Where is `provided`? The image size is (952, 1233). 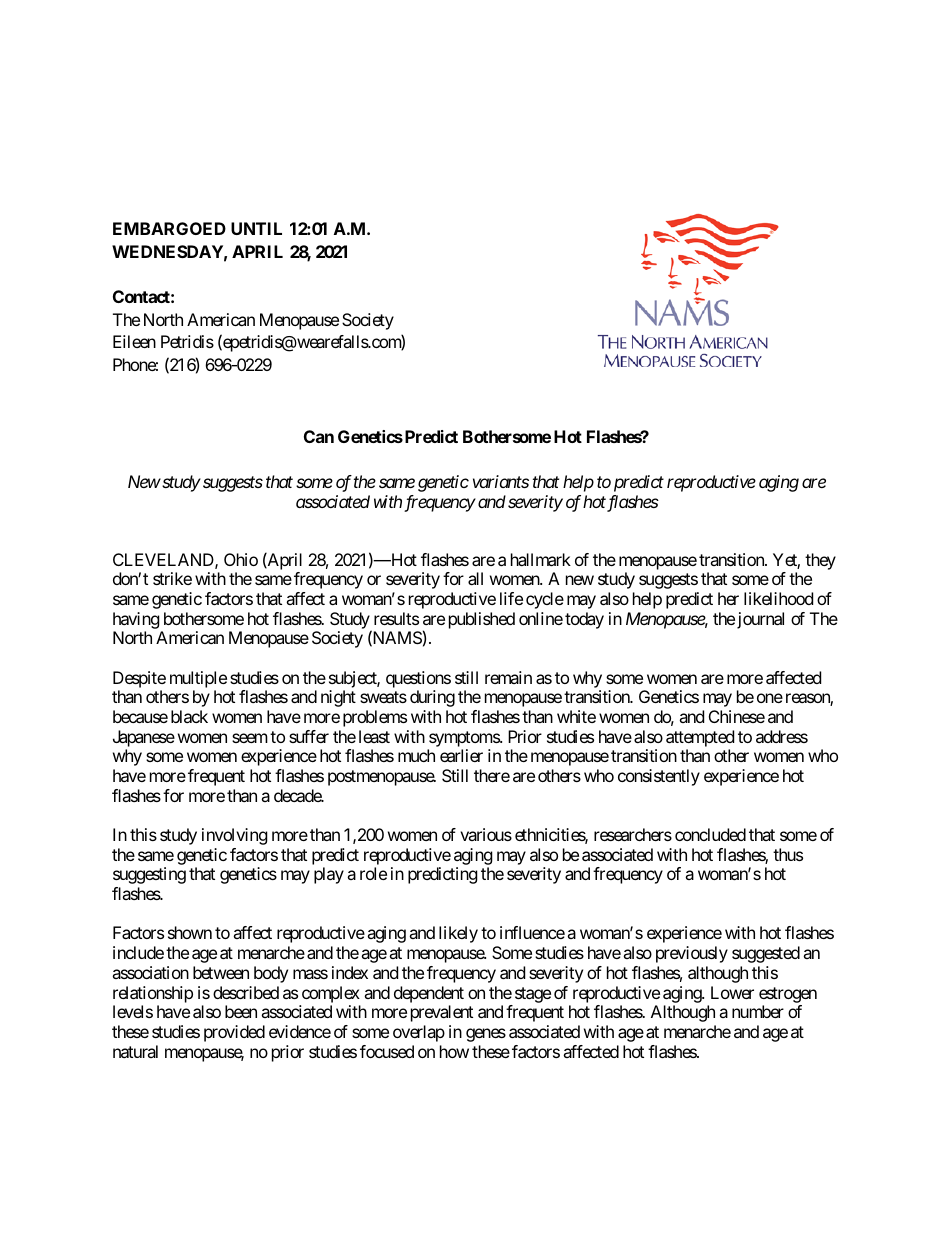 provided is located at coordinates (234, 1033).
